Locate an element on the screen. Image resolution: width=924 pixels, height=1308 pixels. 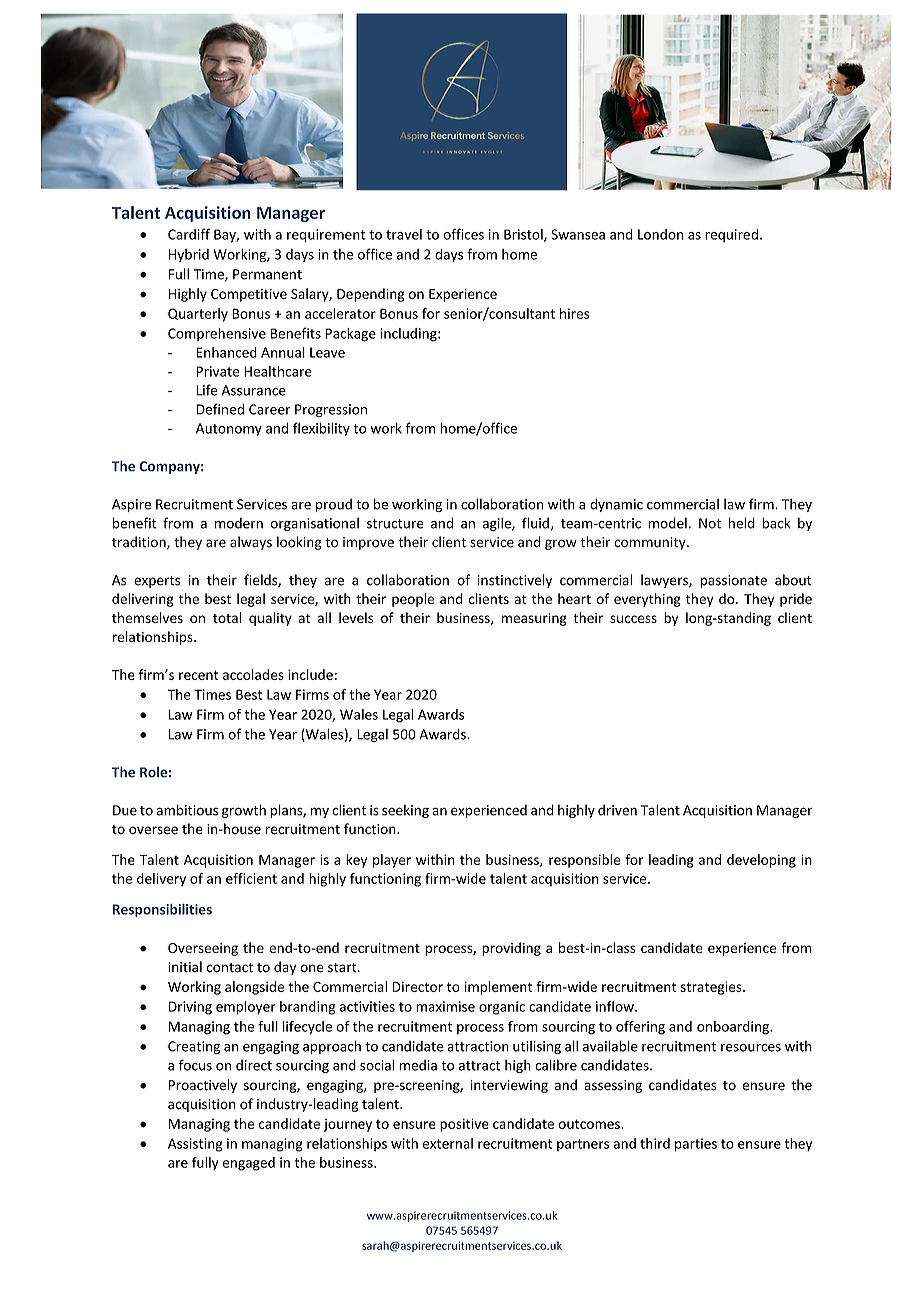
Hybrid is located at coordinates (189, 255).
